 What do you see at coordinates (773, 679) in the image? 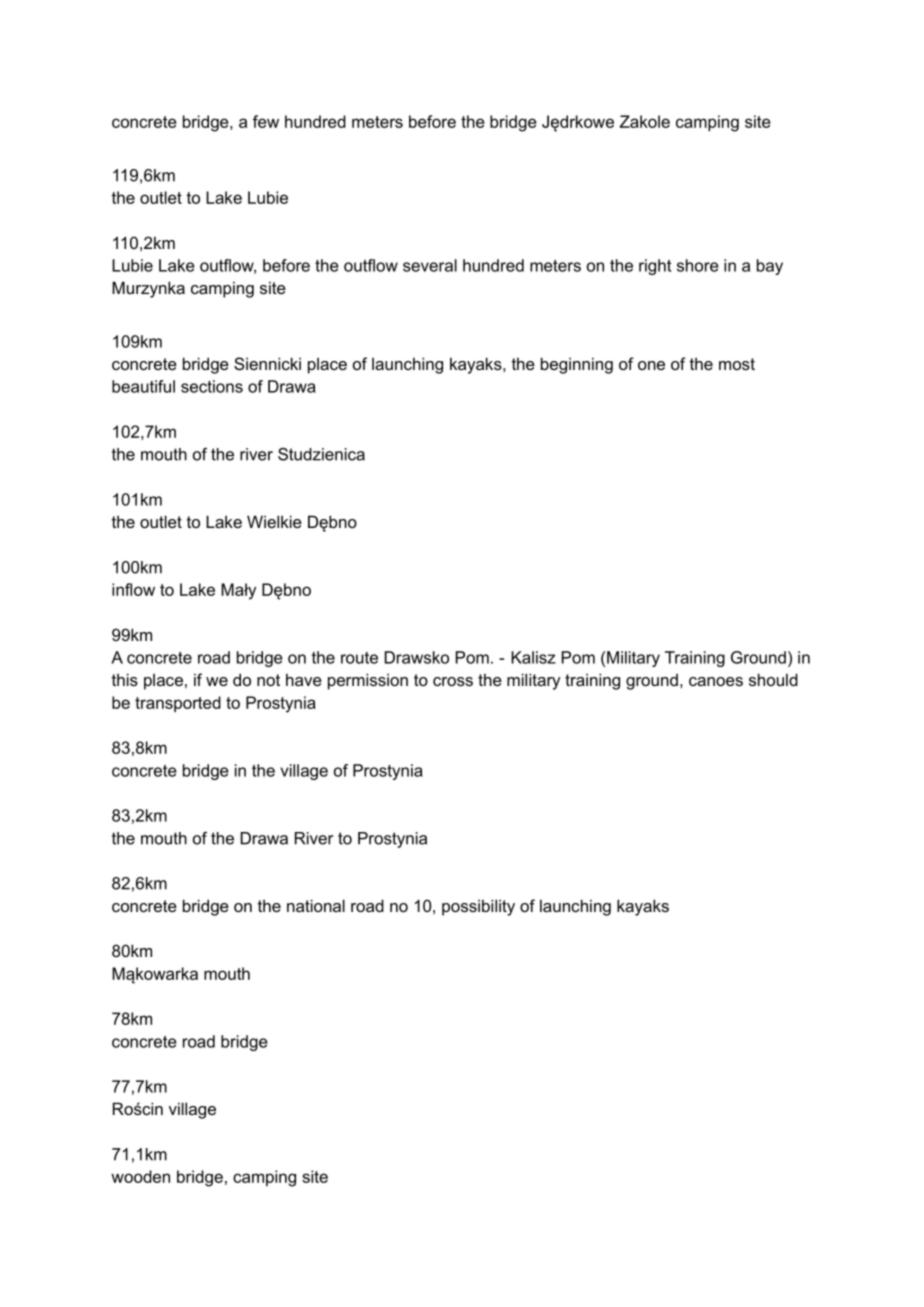
I see `should` at bounding box center [773, 679].
